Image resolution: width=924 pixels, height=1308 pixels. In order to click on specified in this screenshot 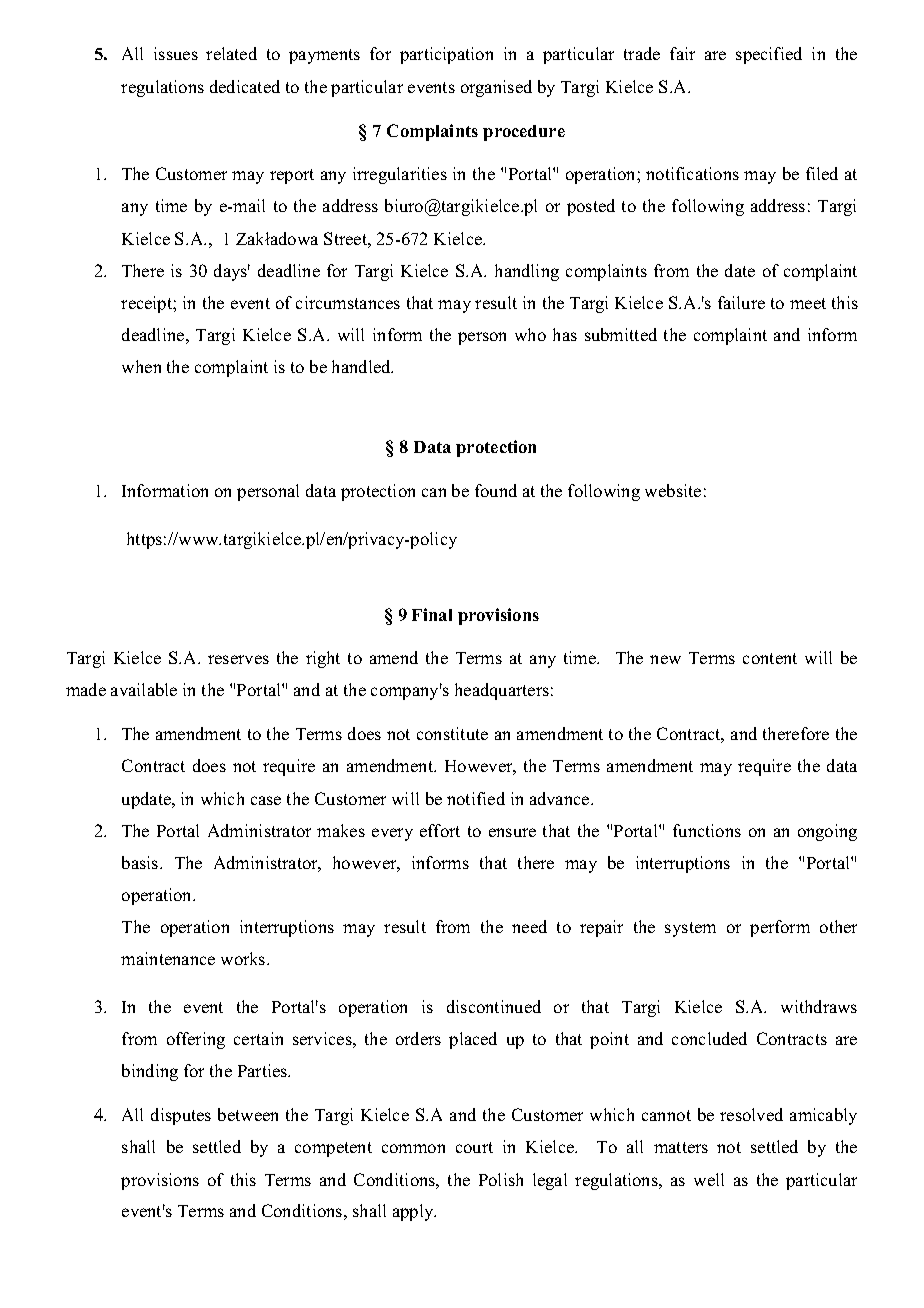, I will do `click(769, 55)`.
